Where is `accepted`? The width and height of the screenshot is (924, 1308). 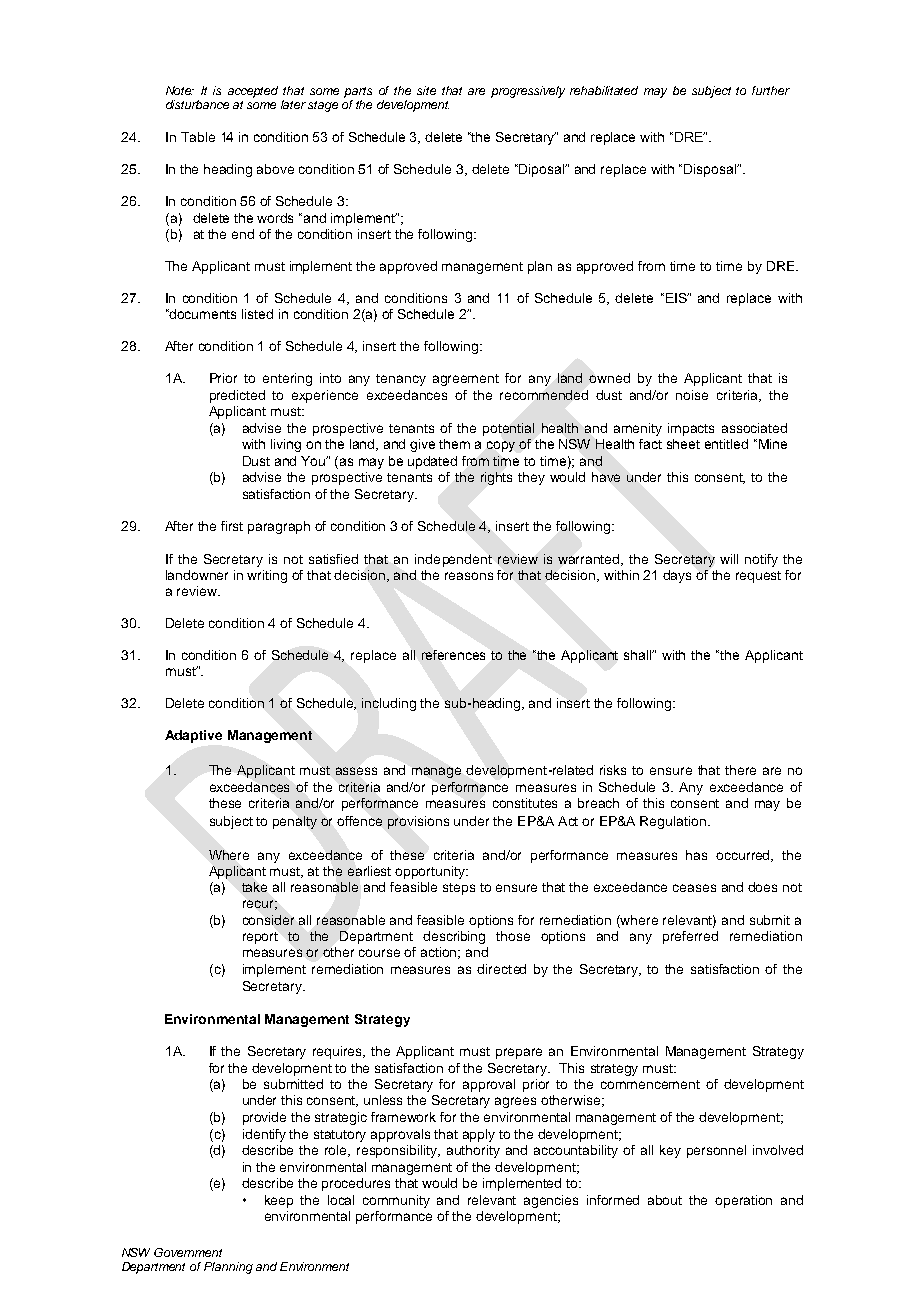
accepted is located at coordinates (253, 92).
